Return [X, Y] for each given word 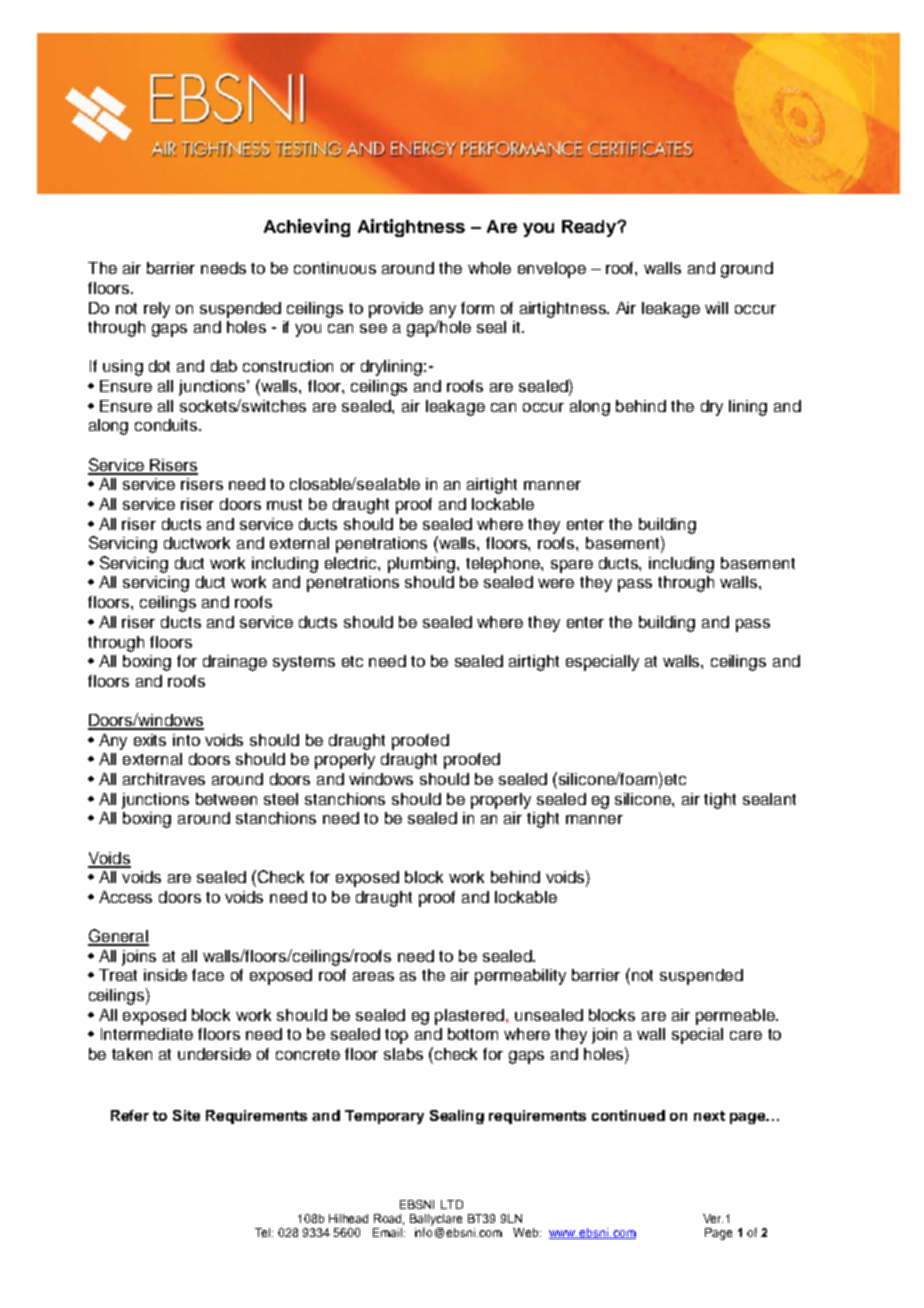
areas [373, 976]
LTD [452, 1204]
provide [396, 310]
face [208, 975]
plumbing [423, 565]
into [186, 740]
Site [186, 1115]
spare [572, 566]
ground [747, 270]
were [556, 583]
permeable [736, 1017]
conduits [167, 425]
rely [157, 310]
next [709, 1116]
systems [304, 663]
